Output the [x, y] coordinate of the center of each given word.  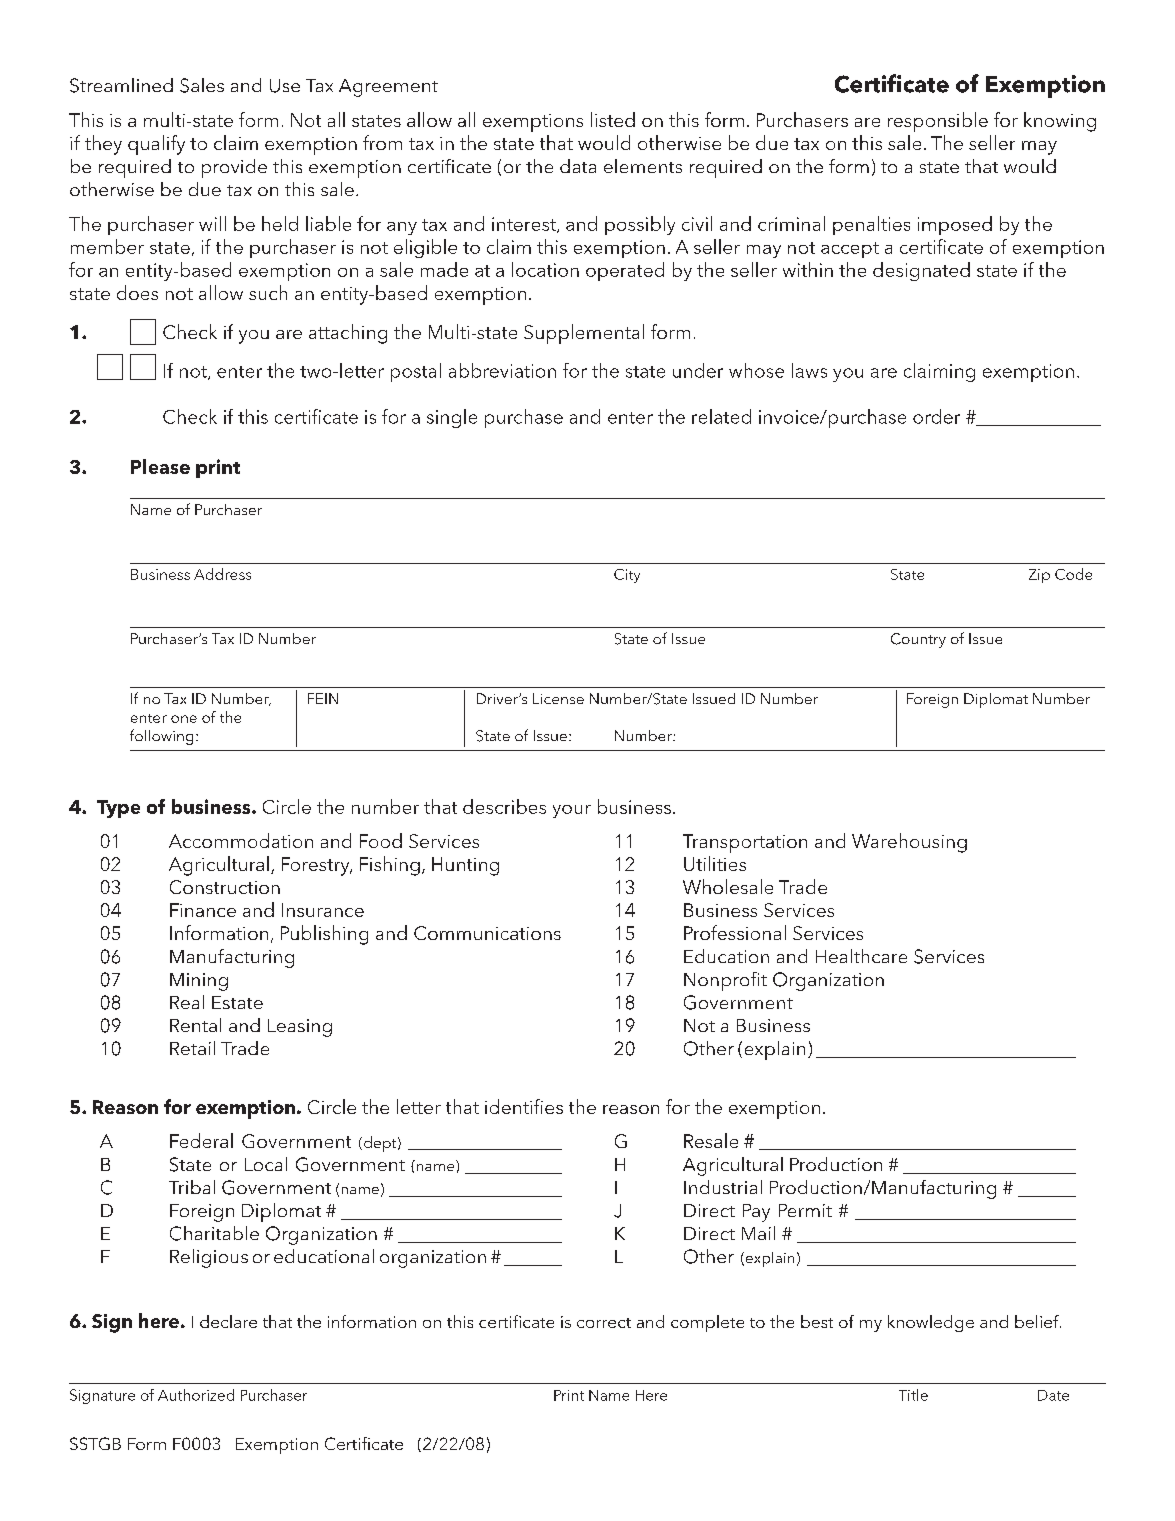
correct [604, 1323]
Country [918, 640]
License [558, 698]
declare [228, 1321]
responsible [938, 122]
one [184, 719]
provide [234, 168]
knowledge [931, 1323]
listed [613, 119]
